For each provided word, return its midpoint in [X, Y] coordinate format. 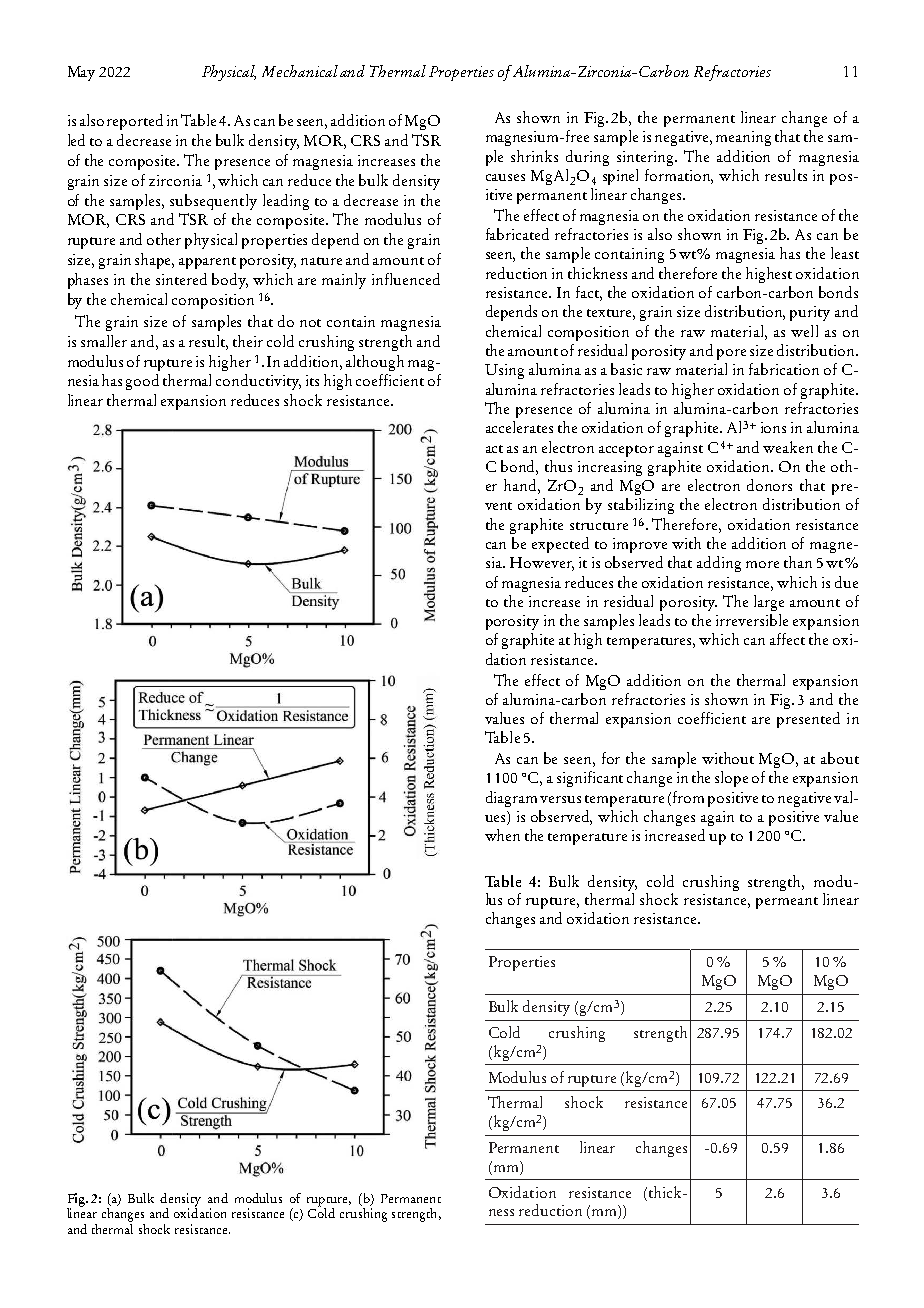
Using [504, 371]
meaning [743, 138]
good [142, 382]
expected [560, 545]
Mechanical [300, 71]
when [502, 835]
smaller [104, 341]
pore [731, 354]
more [762, 564]
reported [135, 122]
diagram [511, 799]
